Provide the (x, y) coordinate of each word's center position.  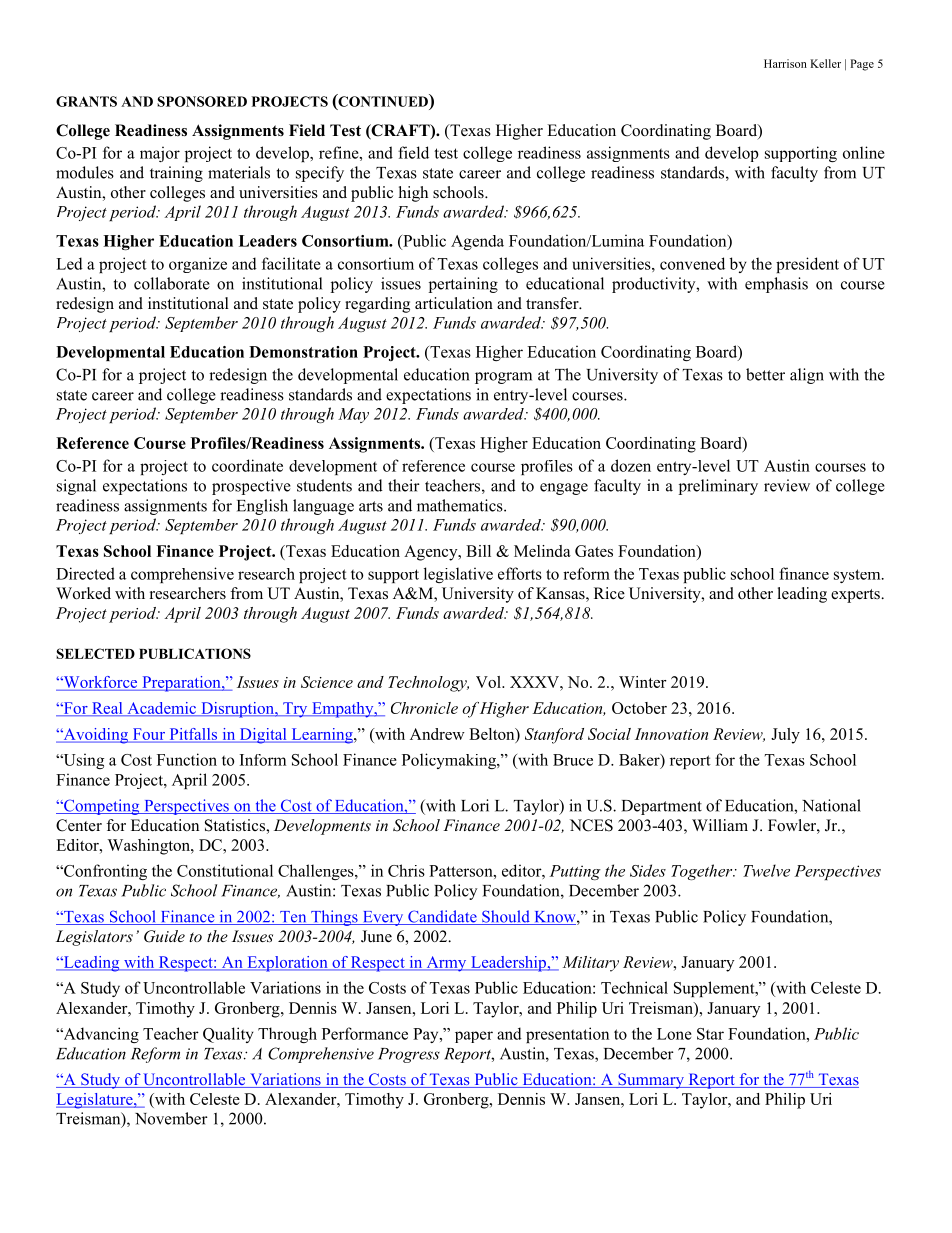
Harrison (785, 63)
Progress (409, 1055)
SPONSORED (202, 101)
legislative (458, 575)
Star (710, 1034)
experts (856, 596)
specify (320, 174)
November (171, 1118)
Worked (83, 593)
